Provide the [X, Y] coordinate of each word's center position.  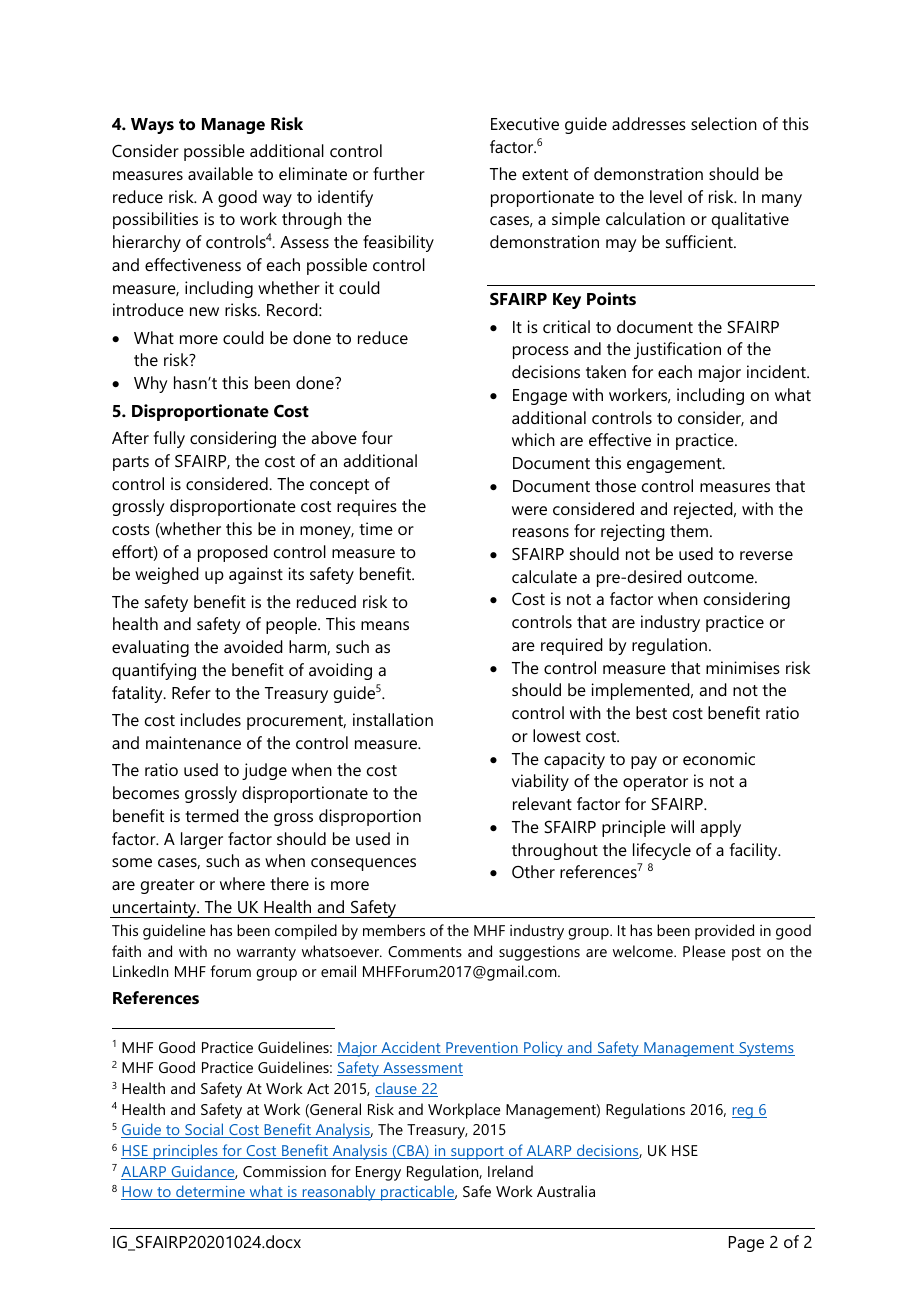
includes [211, 719]
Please [704, 951]
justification [677, 350]
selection [724, 123]
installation [393, 719]
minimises [743, 667]
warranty [266, 954]
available [220, 173]
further [399, 173]
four [377, 437]
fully [169, 439]
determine [210, 1192]
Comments [425, 951]
